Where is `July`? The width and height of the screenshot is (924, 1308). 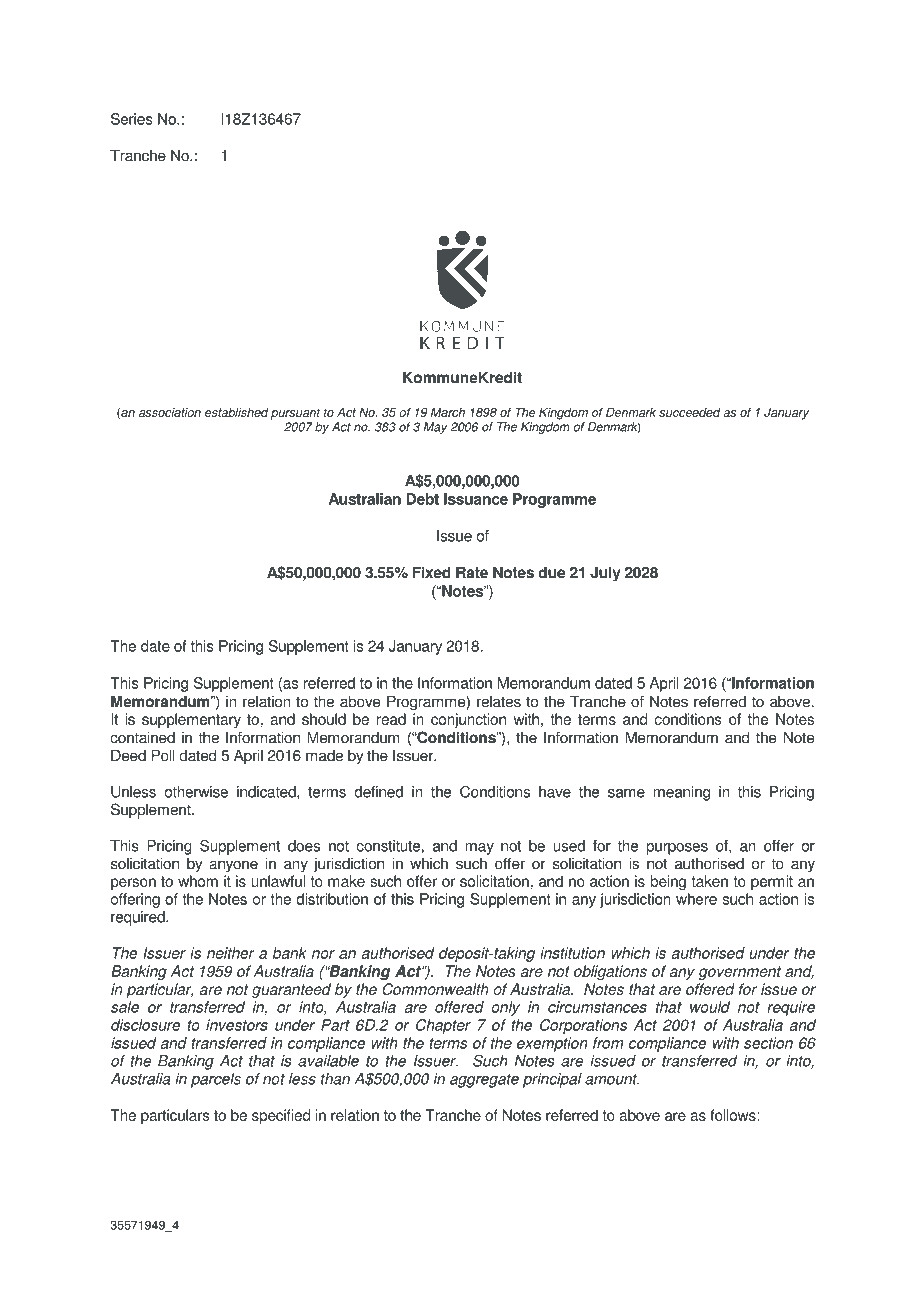
July is located at coordinates (605, 574).
